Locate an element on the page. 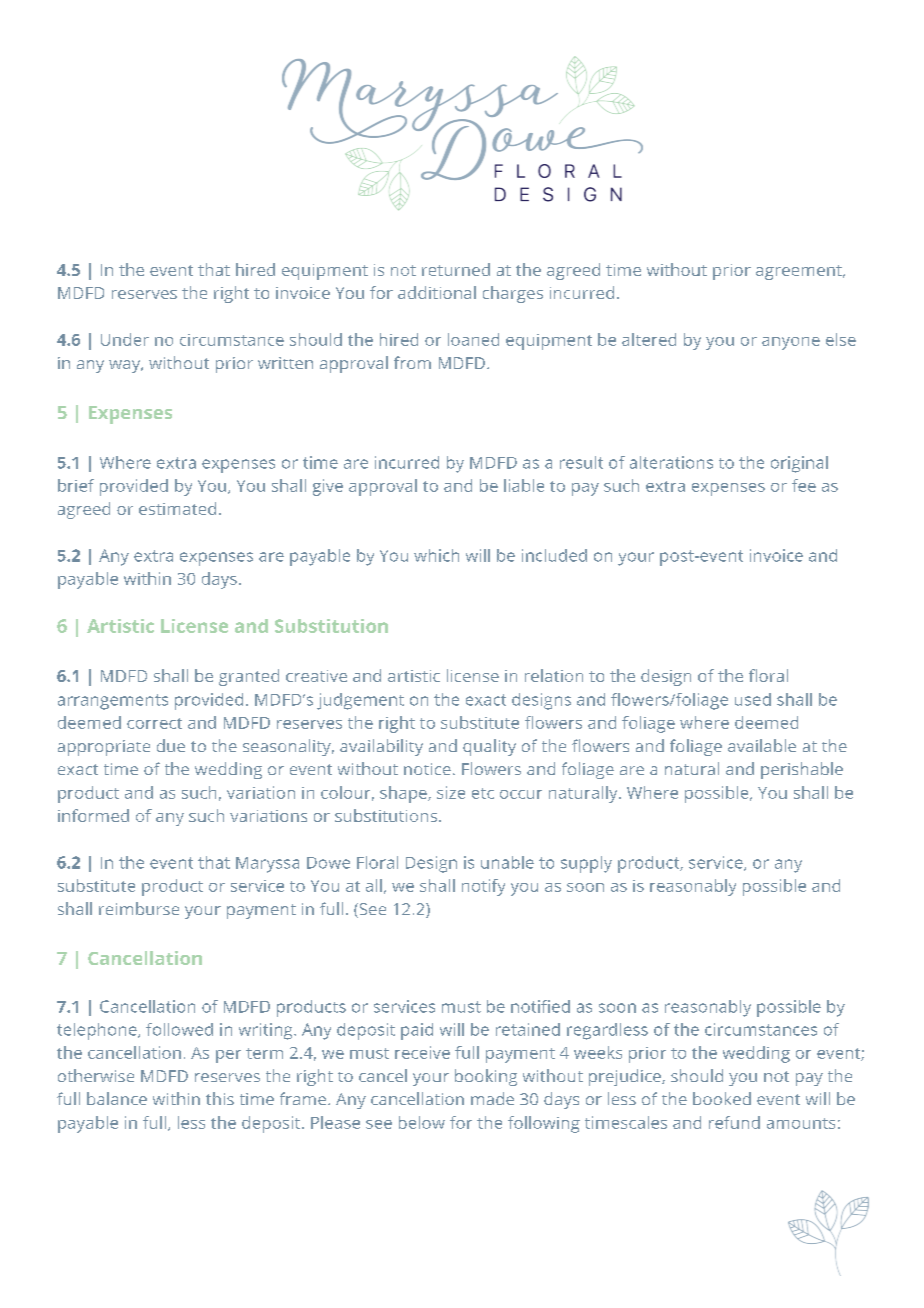 The image size is (924, 1308). liable is located at coordinates (524, 485).
